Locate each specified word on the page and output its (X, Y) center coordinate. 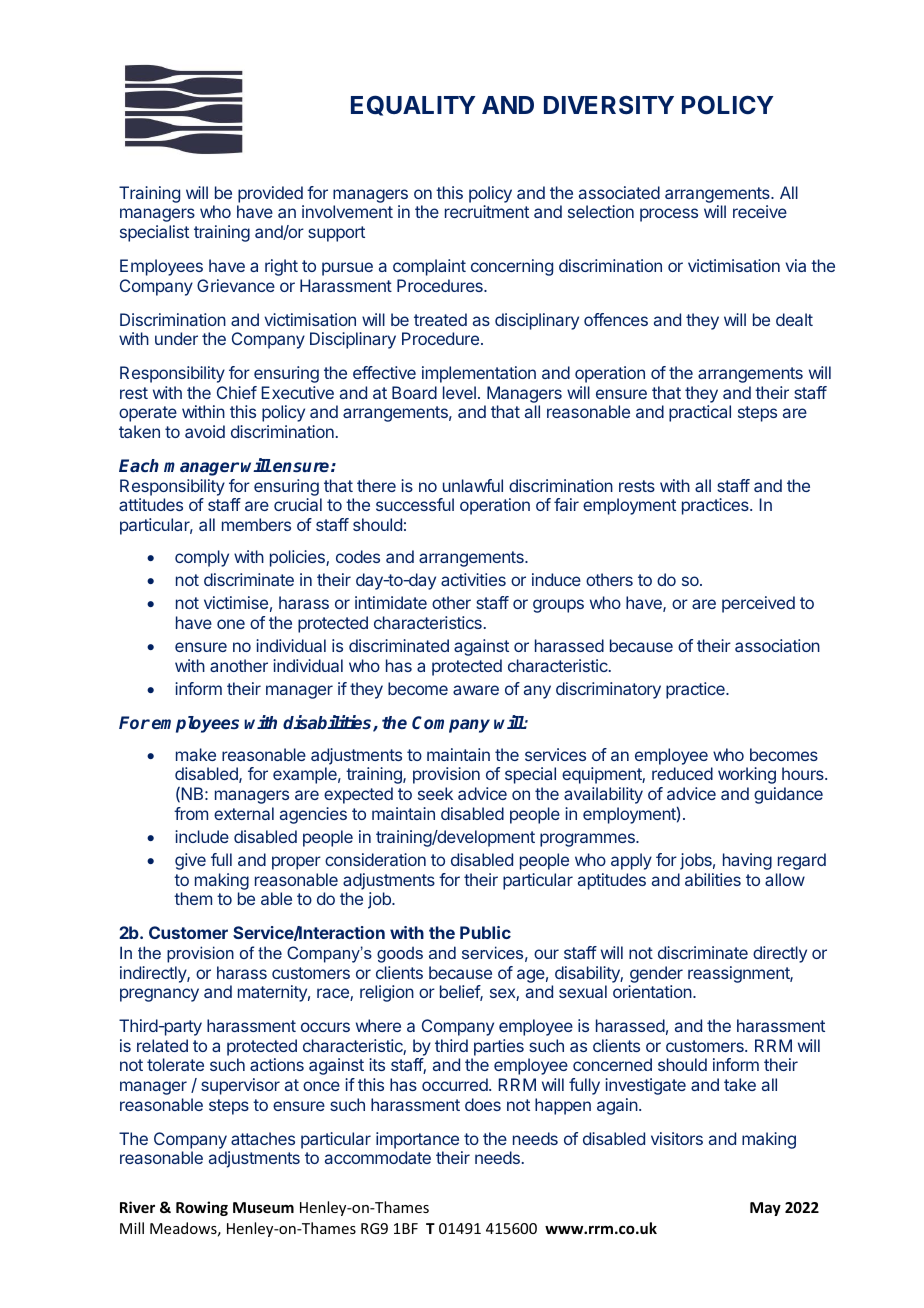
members (256, 524)
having (747, 861)
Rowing (202, 1208)
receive (760, 211)
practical (700, 413)
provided (270, 194)
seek (435, 793)
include (202, 836)
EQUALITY (413, 105)
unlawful (473, 485)
